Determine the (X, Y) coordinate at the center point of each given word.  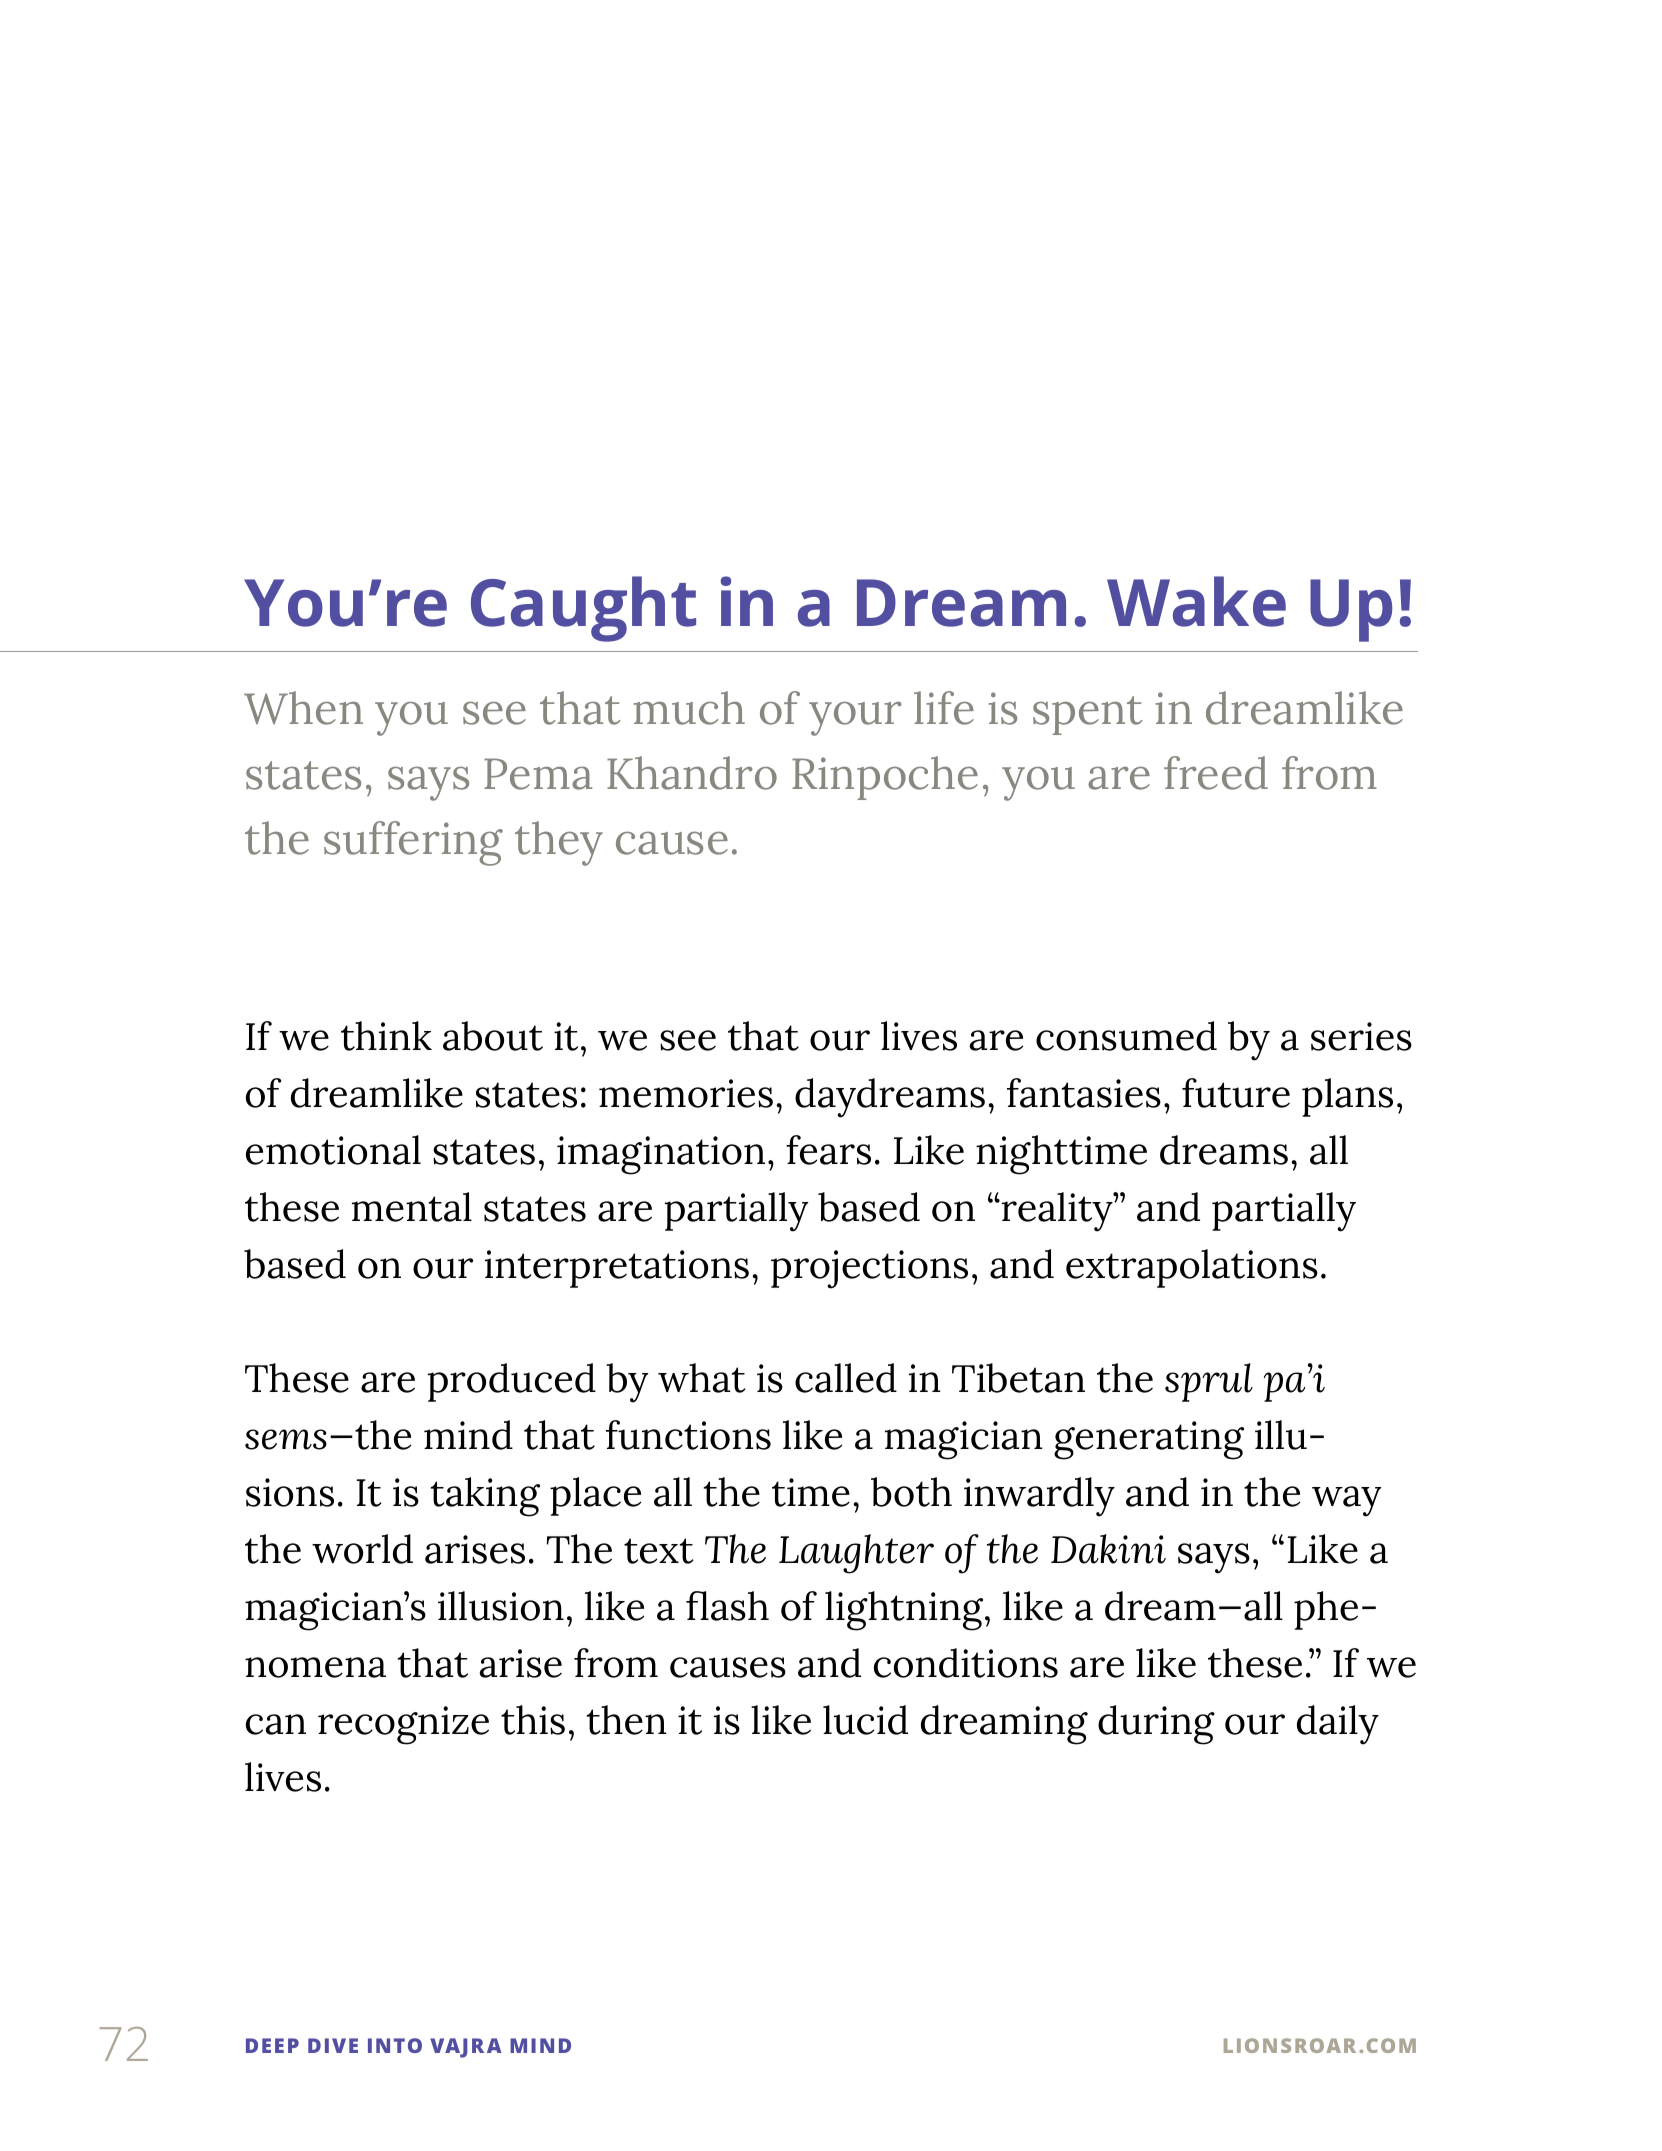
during (1156, 1725)
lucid (865, 1720)
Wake (1196, 601)
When (303, 708)
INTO (395, 2045)
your (855, 719)
